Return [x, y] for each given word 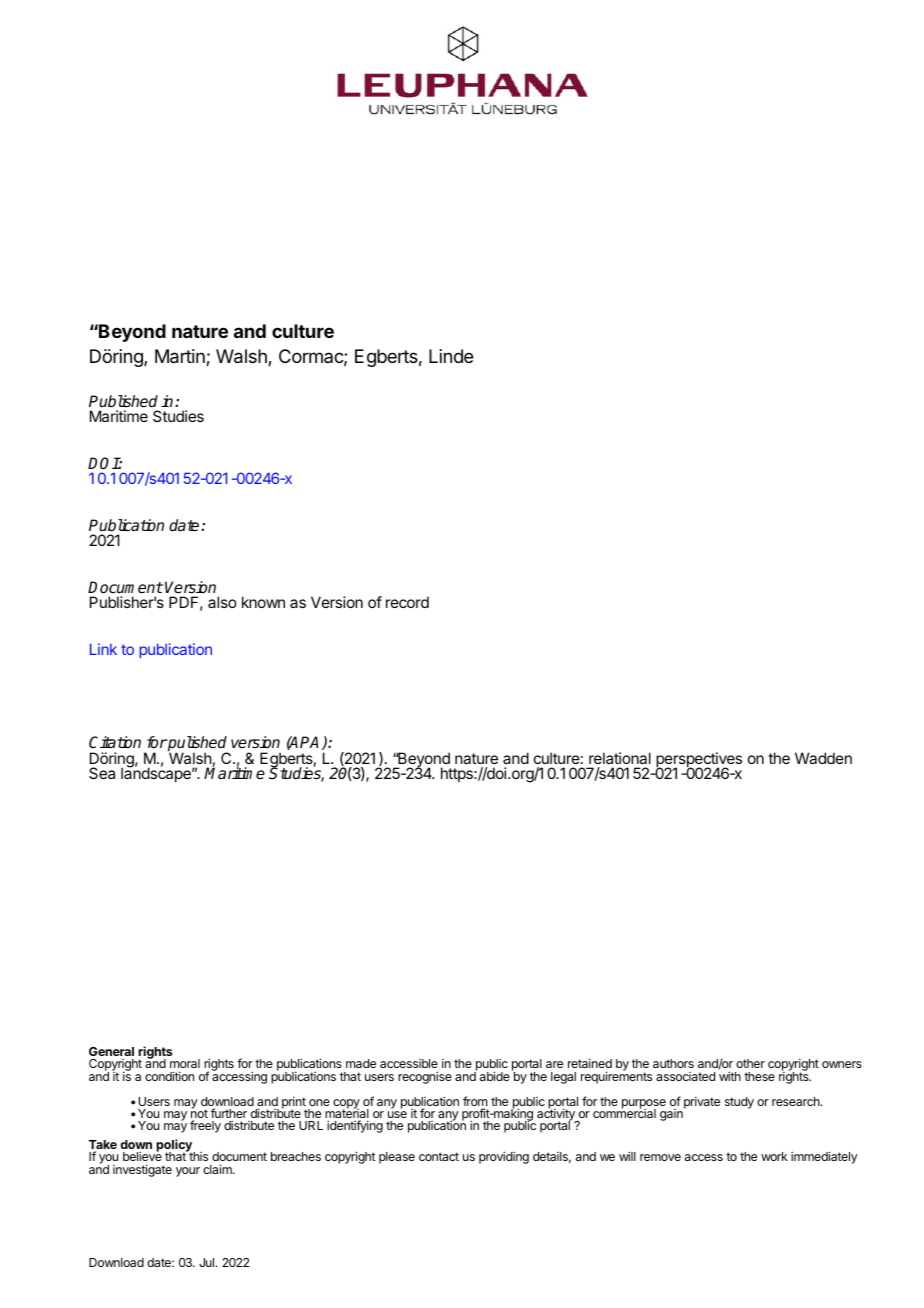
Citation [115, 742]
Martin [181, 357]
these [759, 1076]
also [222, 602]
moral [185, 1063]
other [750, 1063]
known [263, 602]
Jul [208, 1262]
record [407, 602]
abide [495, 1076]
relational [620, 758]
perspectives [699, 761]
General [111, 1051]
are [554, 1064]
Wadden [823, 758]
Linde [451, 356]
